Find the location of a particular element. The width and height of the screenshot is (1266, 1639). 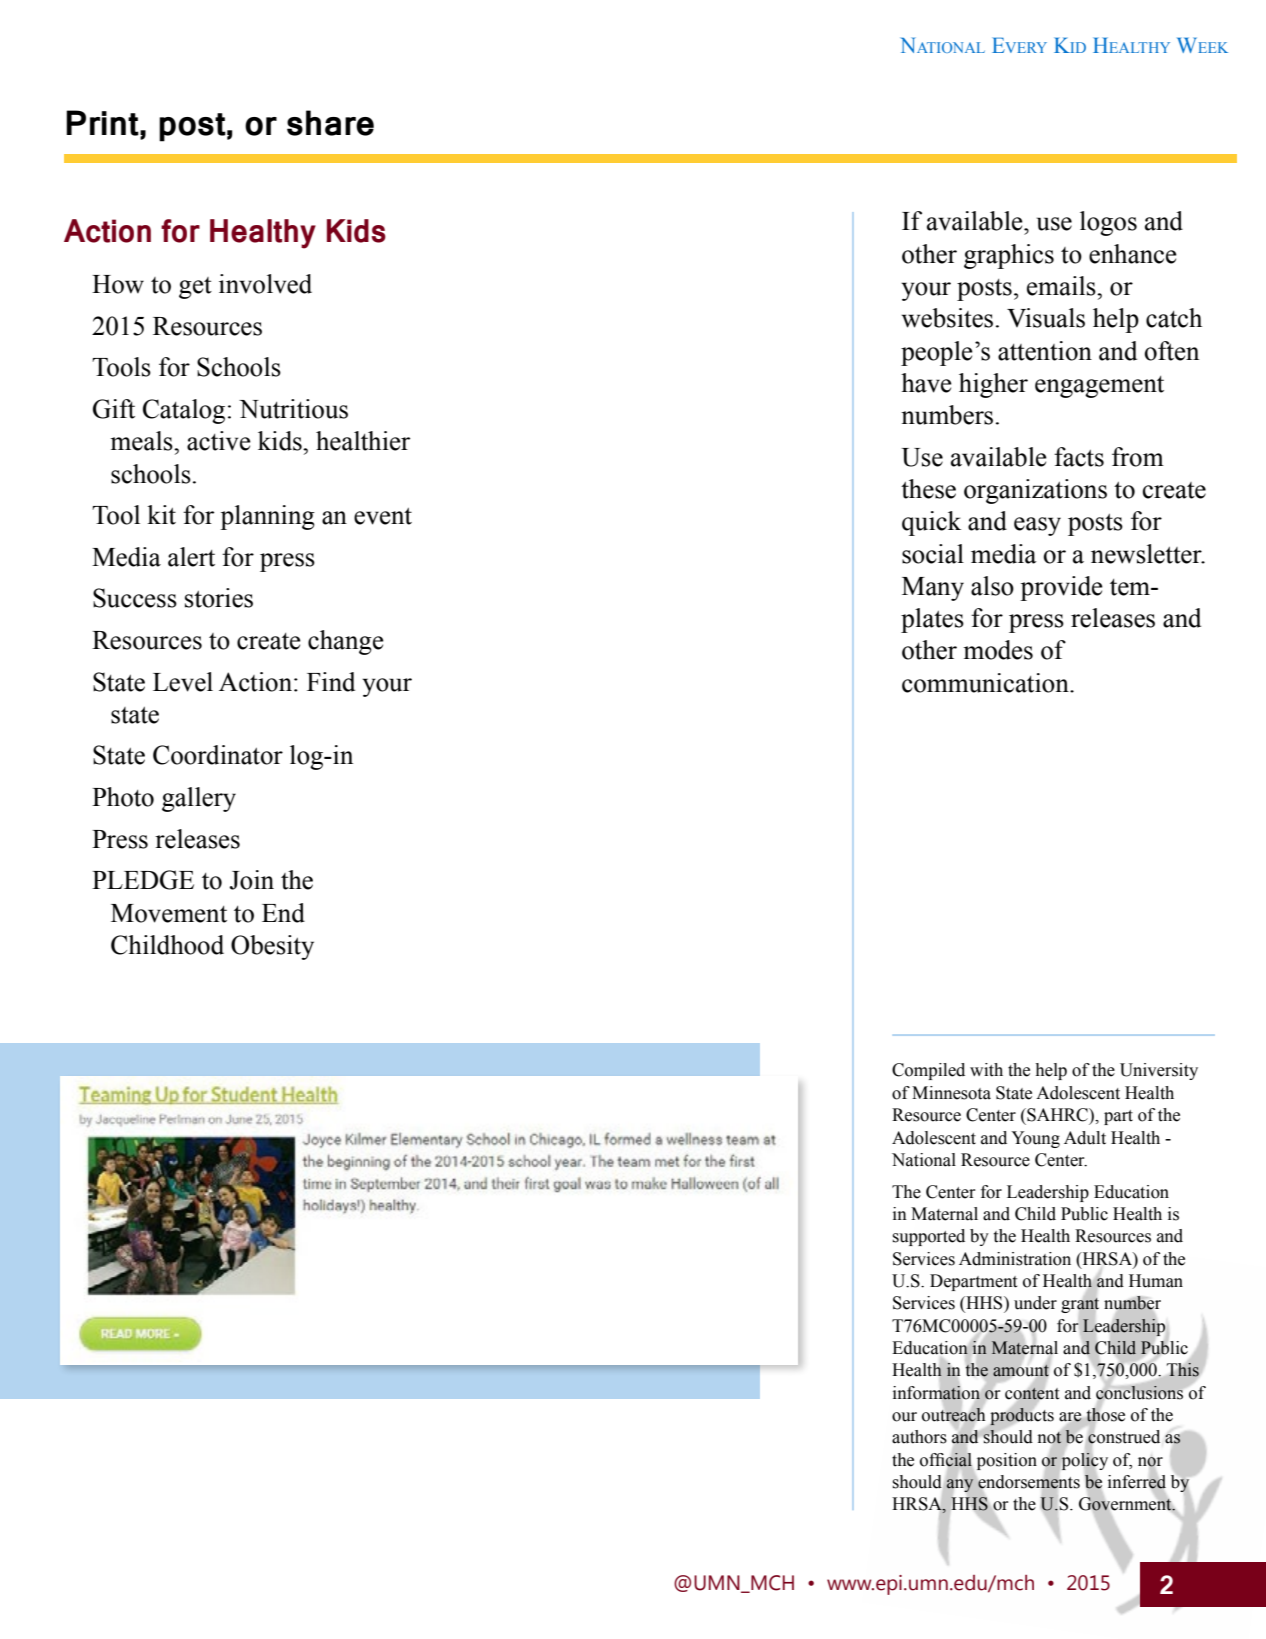

share is located at coordinates (330, 123).
